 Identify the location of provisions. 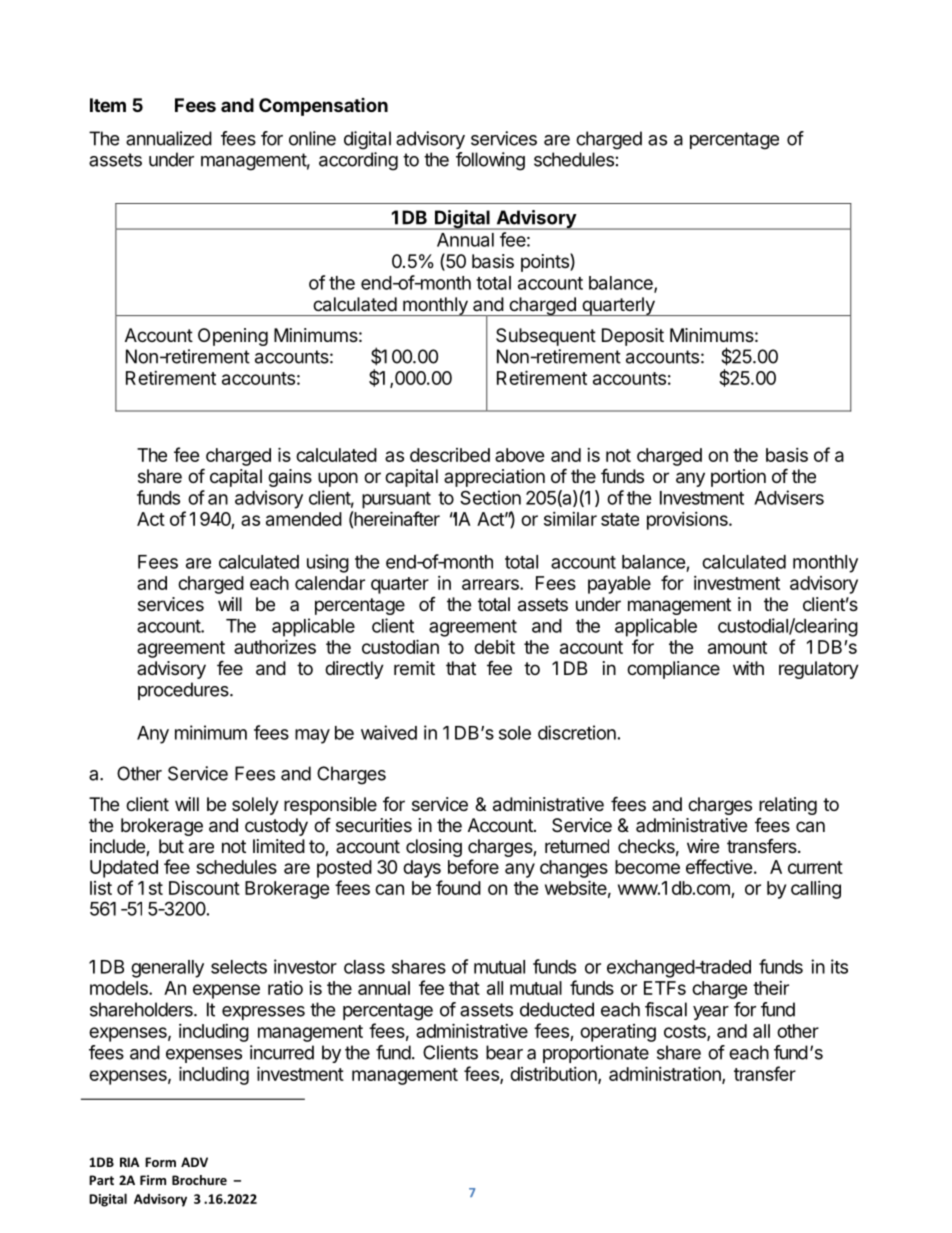
(688, 521).
